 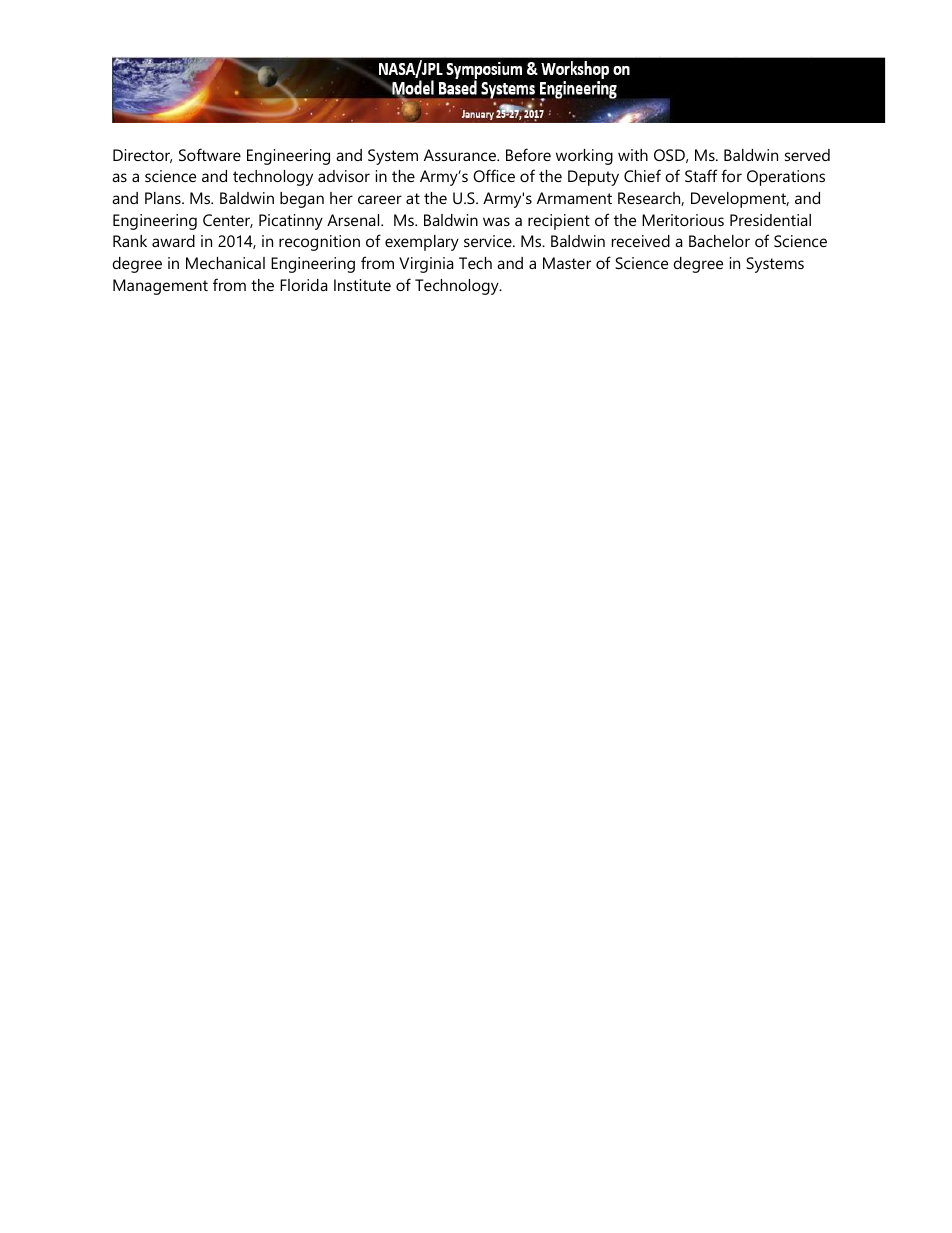 What do you see at coordinates (683, 220) in the screenshot?
I see `Meritorious` at bounding box center [683, 220].
